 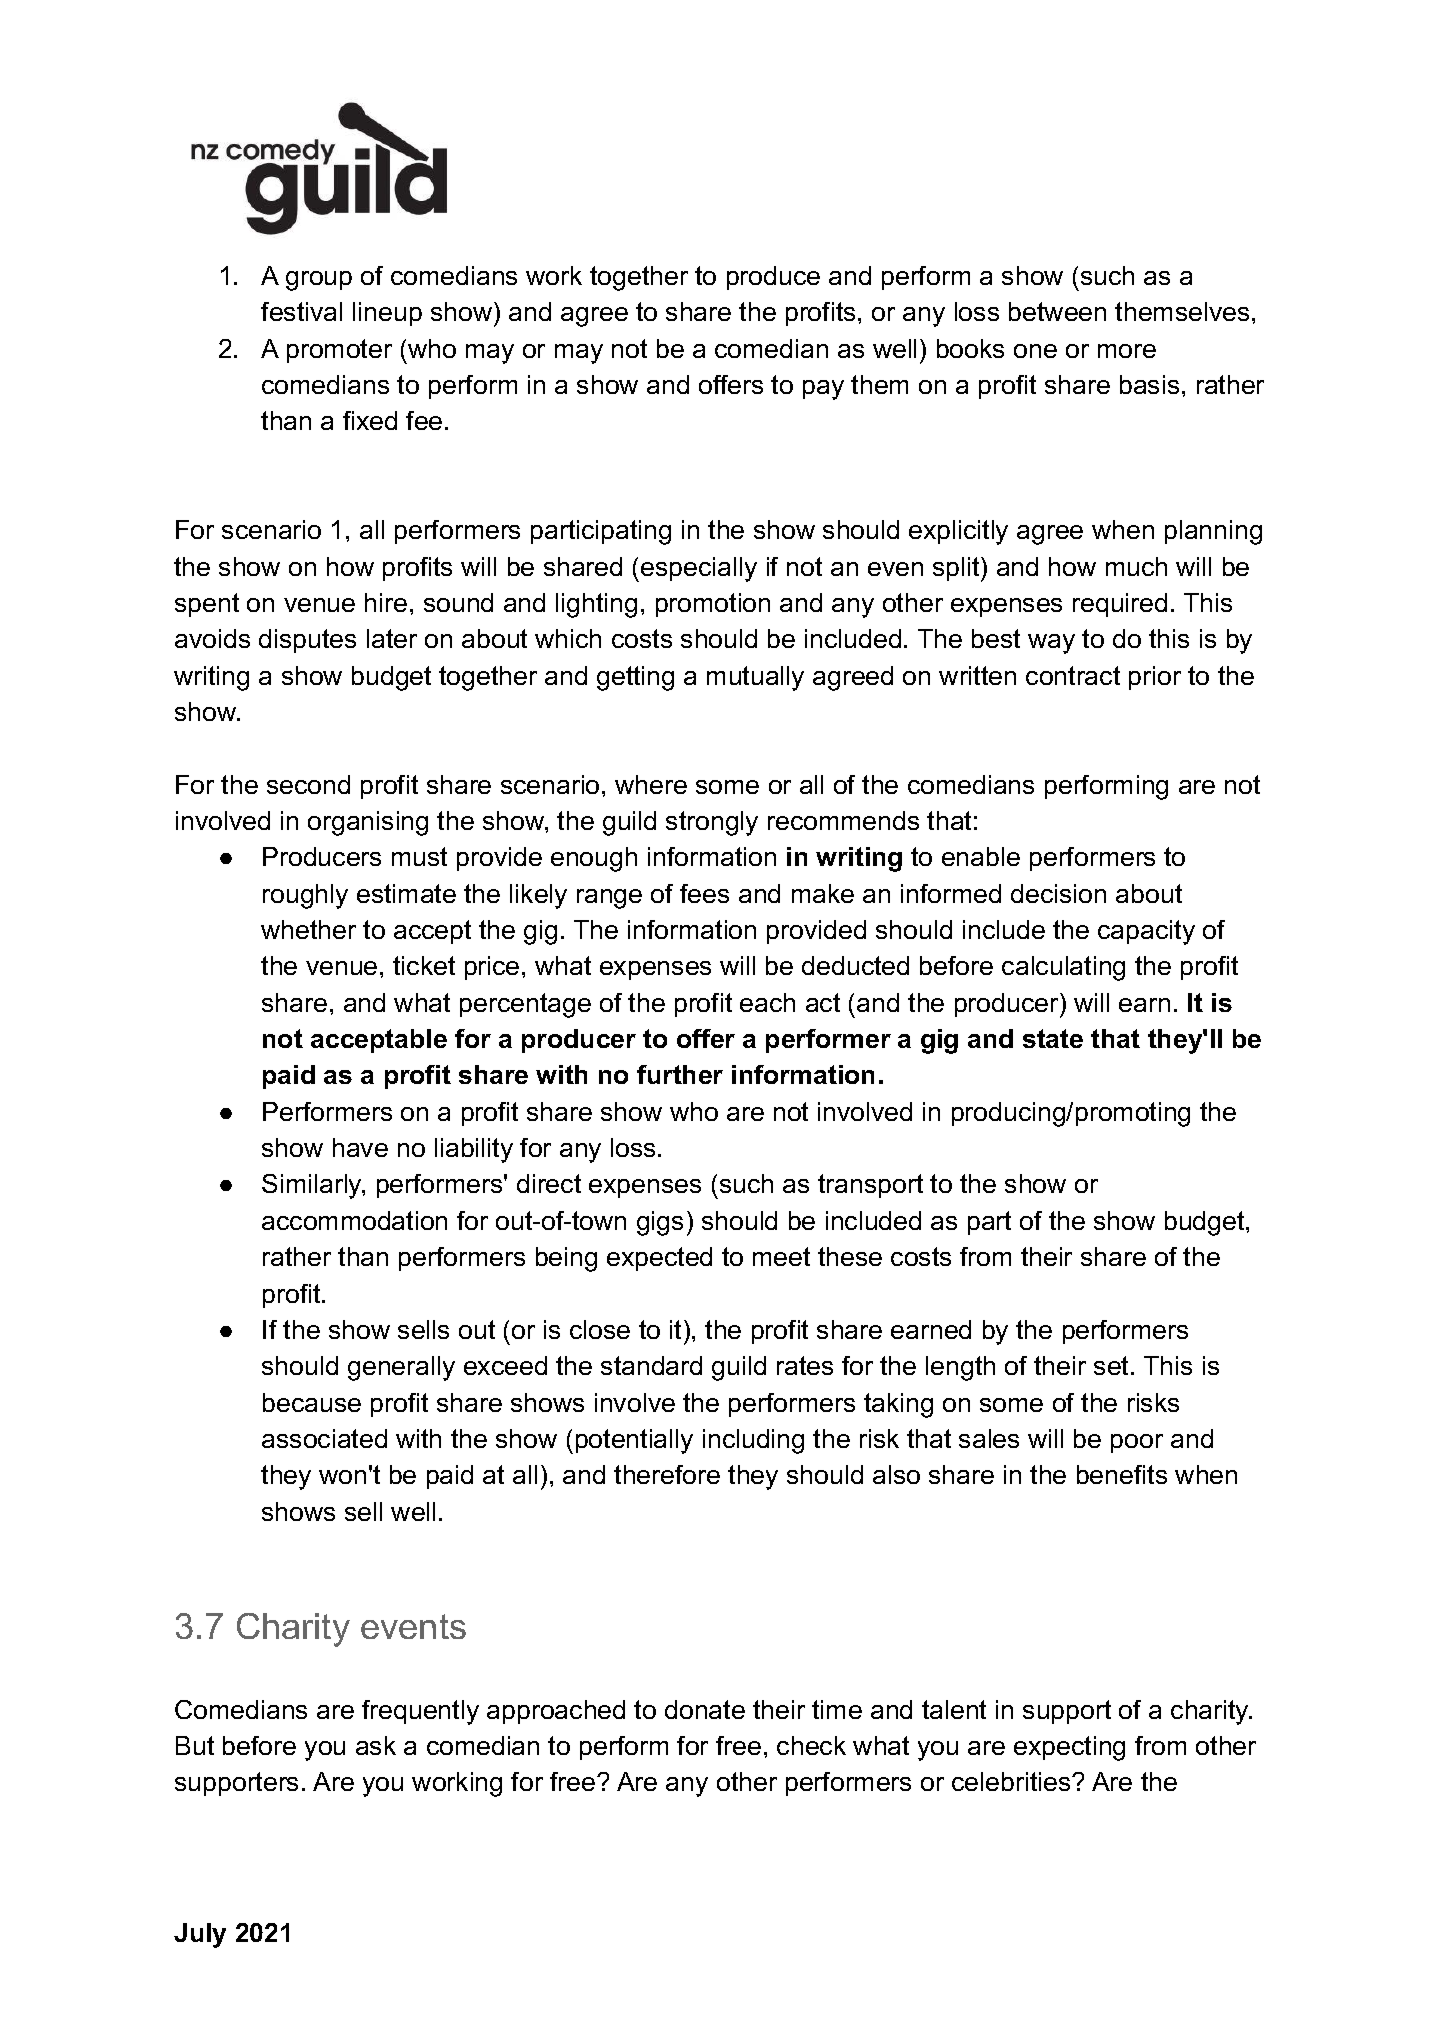 What do you see at coordinates (200, 1935) in the document?
I see `July` at bounding box center [200, 1935].
